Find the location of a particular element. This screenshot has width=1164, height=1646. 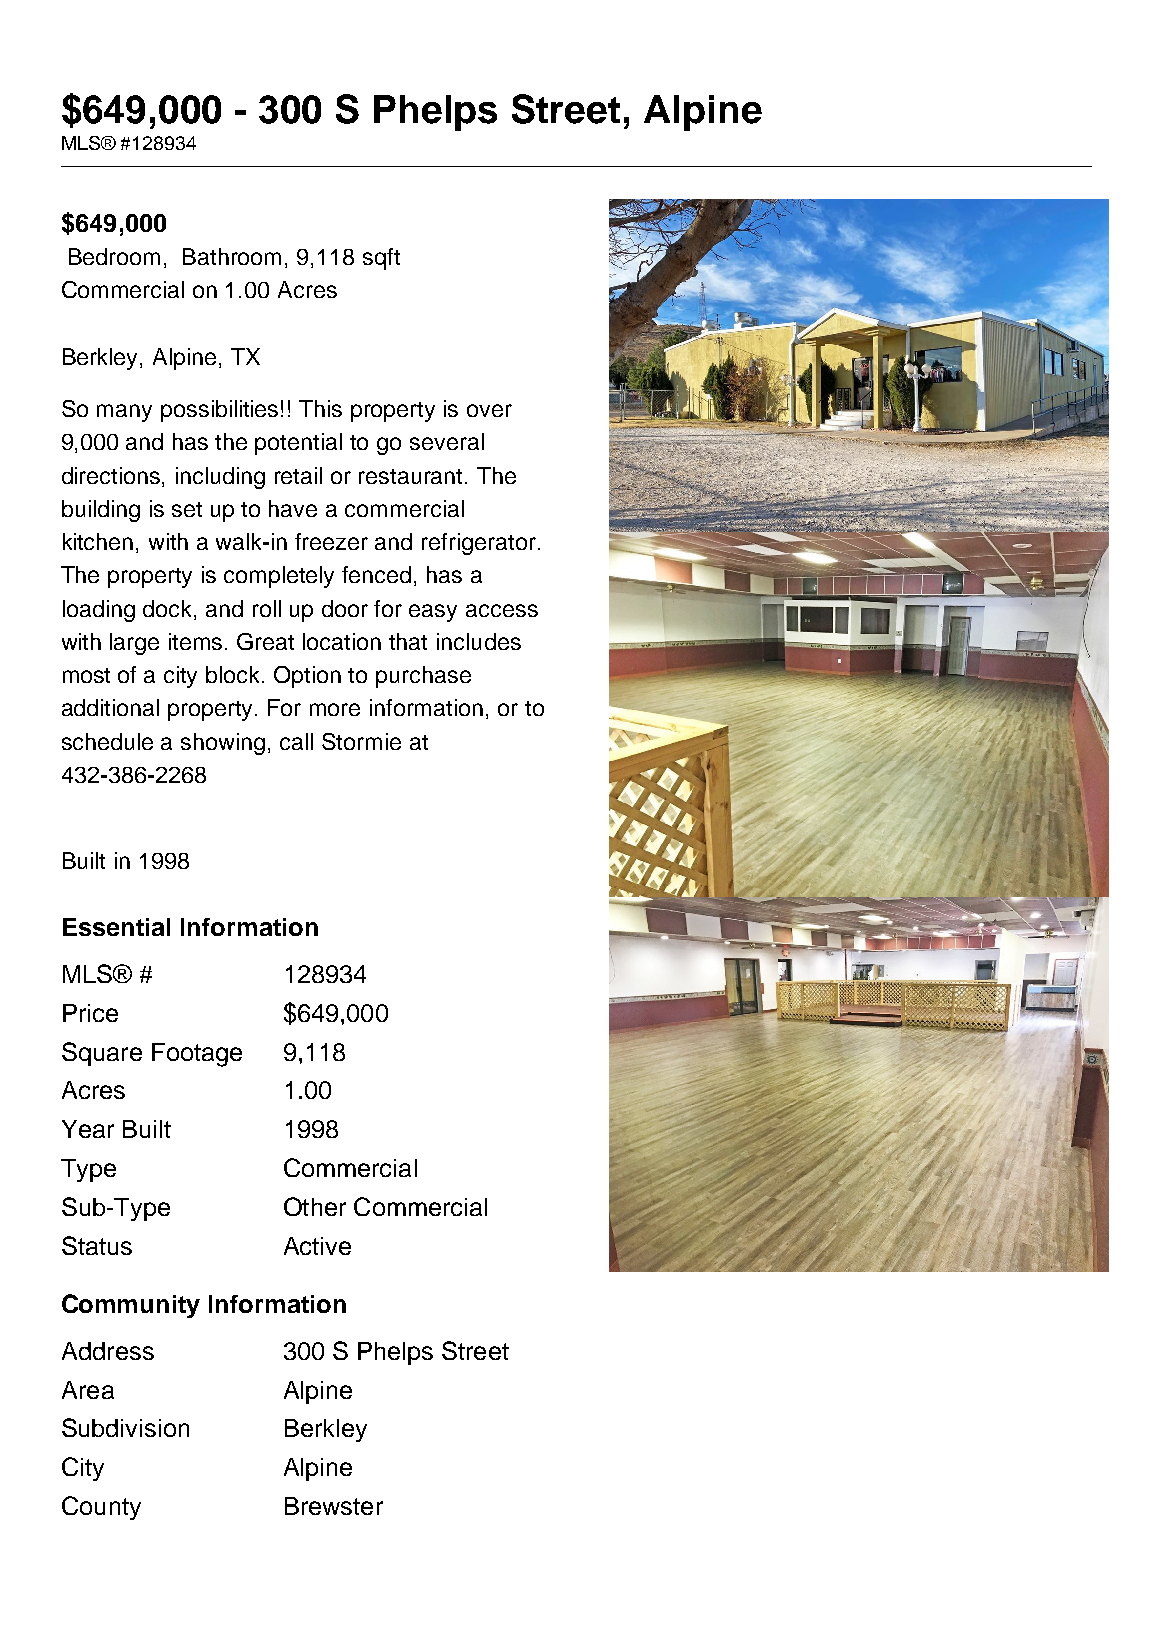

Bedroom is located at coordinates (114, 256).
